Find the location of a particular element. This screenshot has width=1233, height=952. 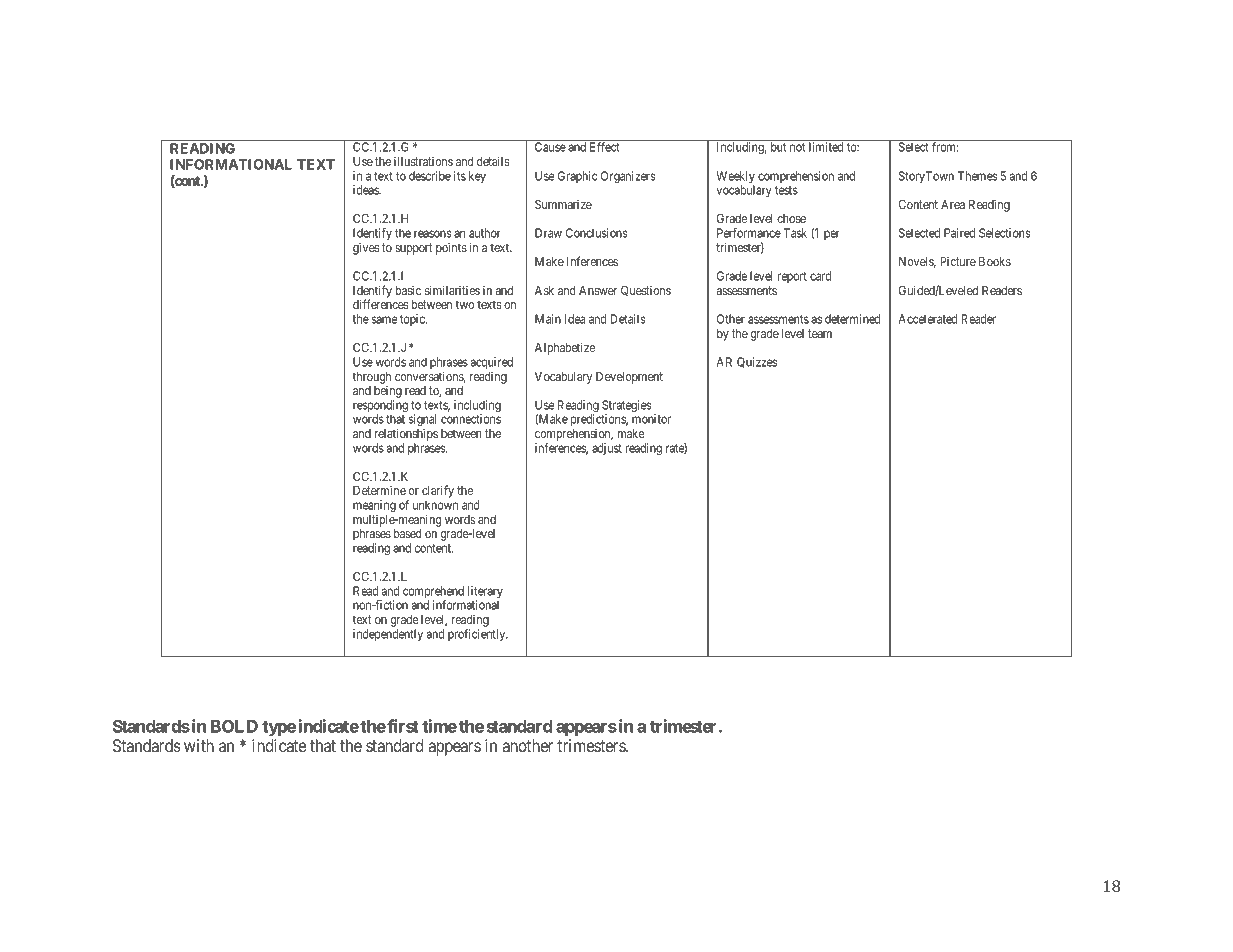

Answer is located at coordinates (598, 290).
